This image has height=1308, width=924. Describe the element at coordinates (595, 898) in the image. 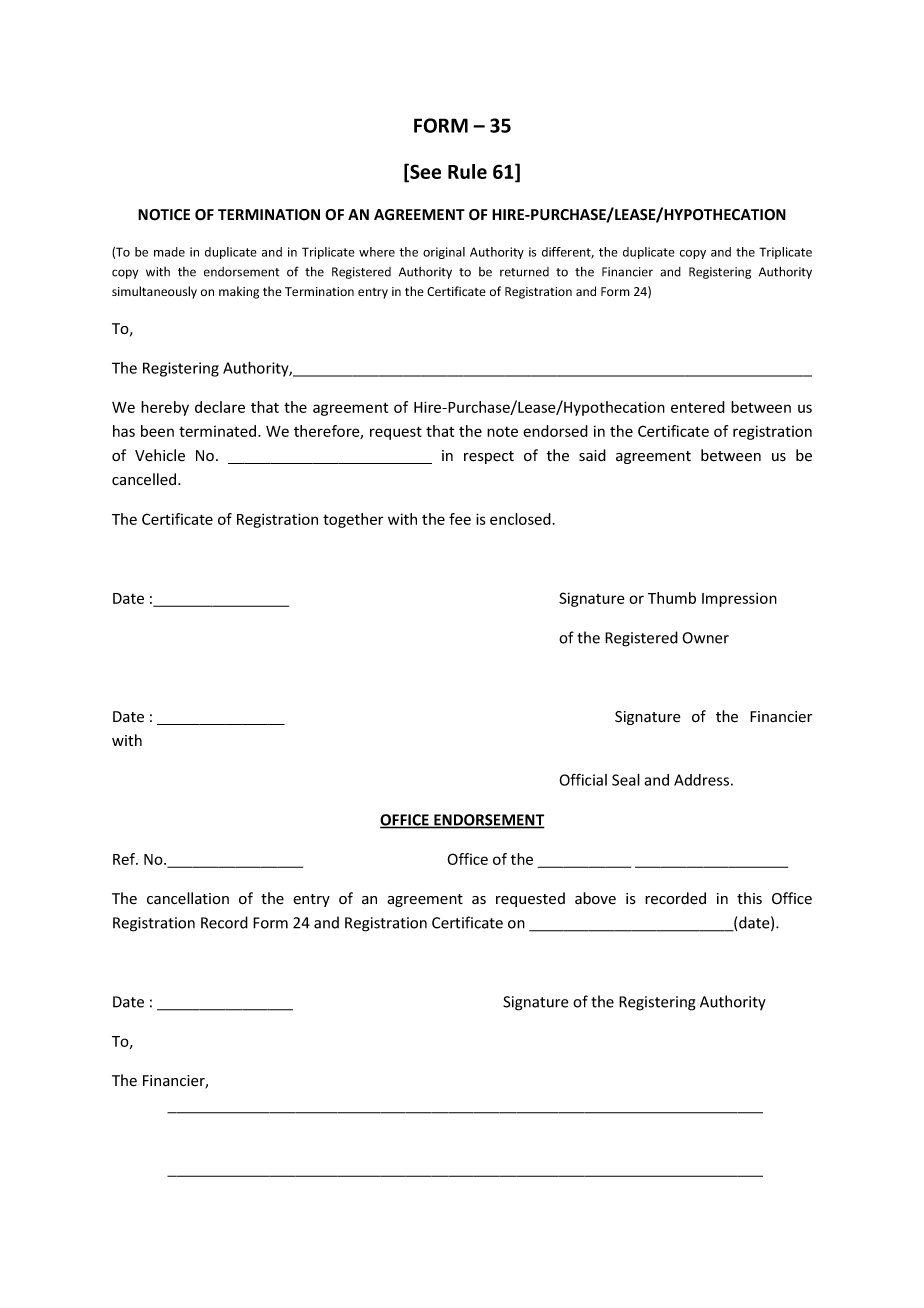

I see `above` at that location.
